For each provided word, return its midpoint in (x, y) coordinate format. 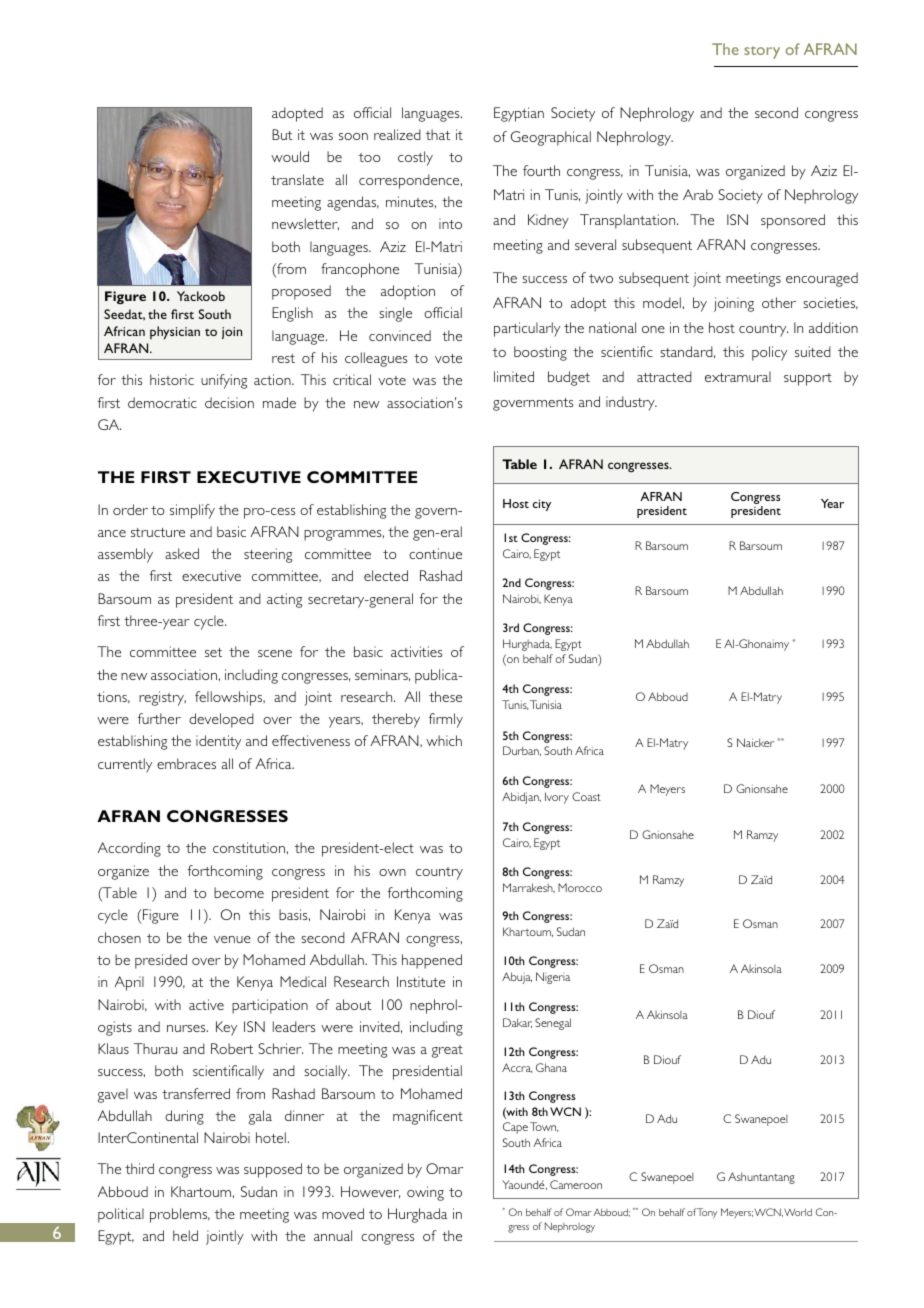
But (282, 134)
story (762, 52)
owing (425, 1193)
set (213, 652)
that (438, 134)
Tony (706, 1213)
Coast (586, 796)
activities (416, 651)
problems (180, 1215)
